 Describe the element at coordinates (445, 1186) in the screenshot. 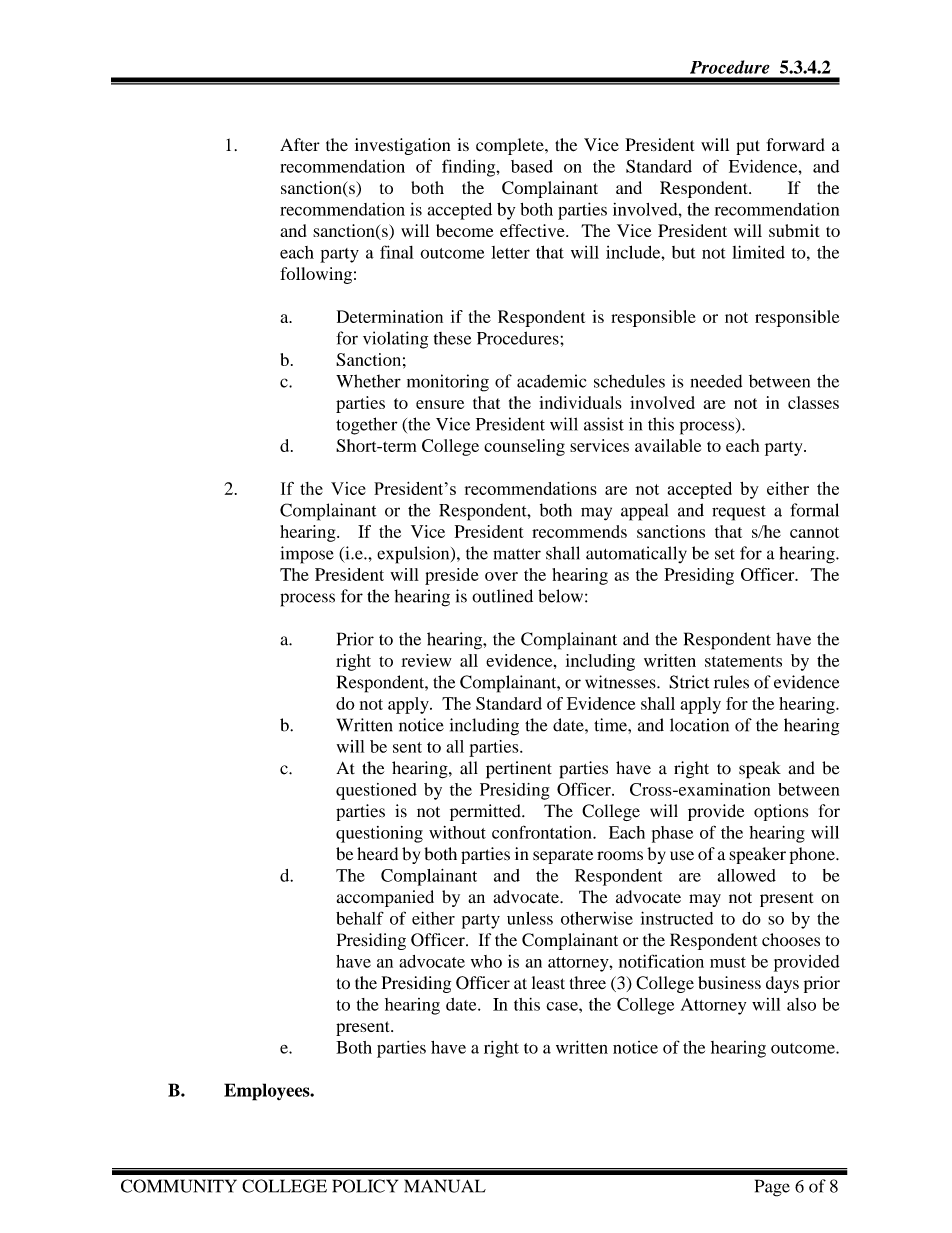

I see `MANUAL` at that location.
